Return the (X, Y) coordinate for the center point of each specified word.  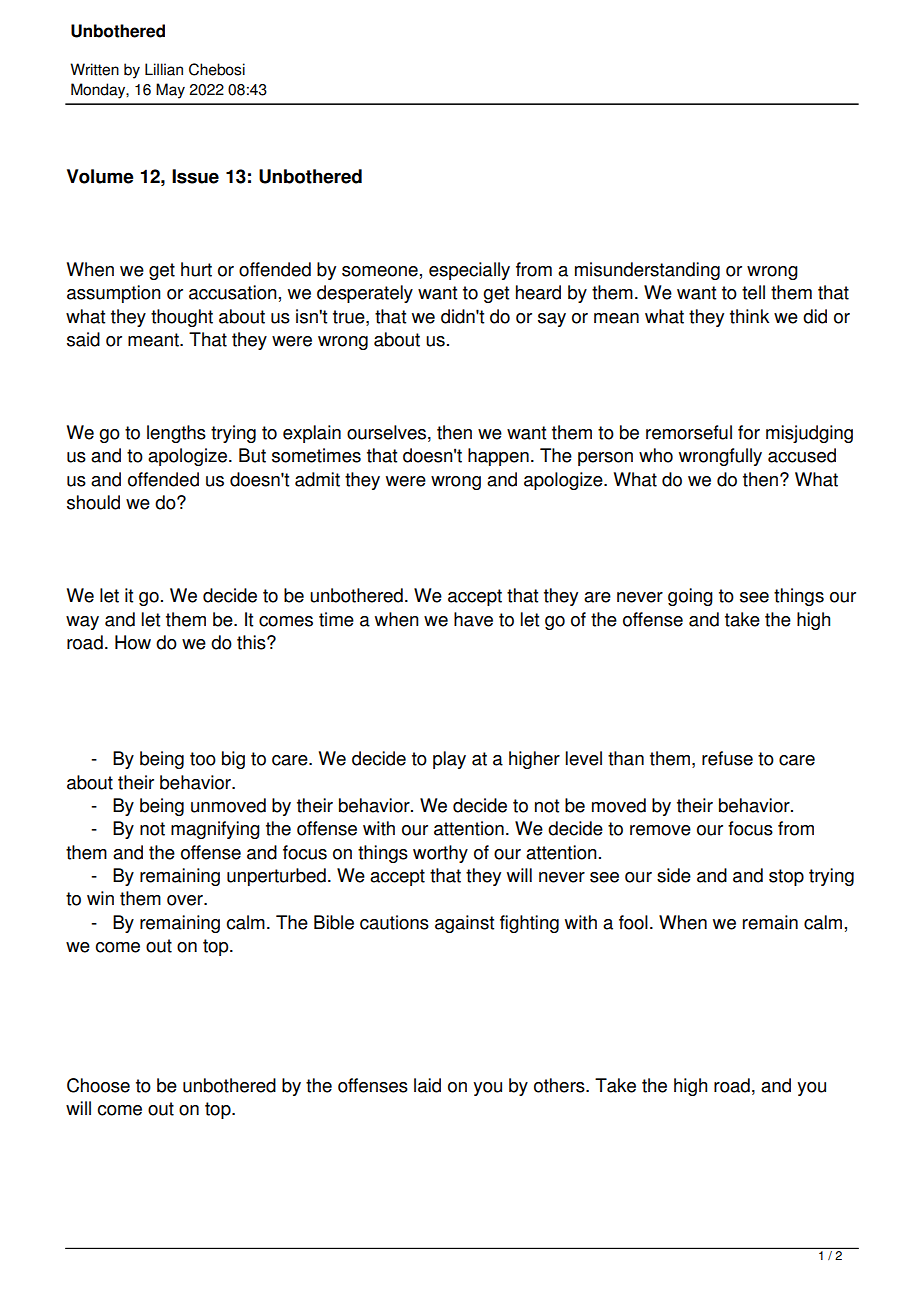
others (560, 1085)
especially (469, 271)
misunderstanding (647, 271)
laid (427, 1085)
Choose (98, 1085)
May (170, 91)
